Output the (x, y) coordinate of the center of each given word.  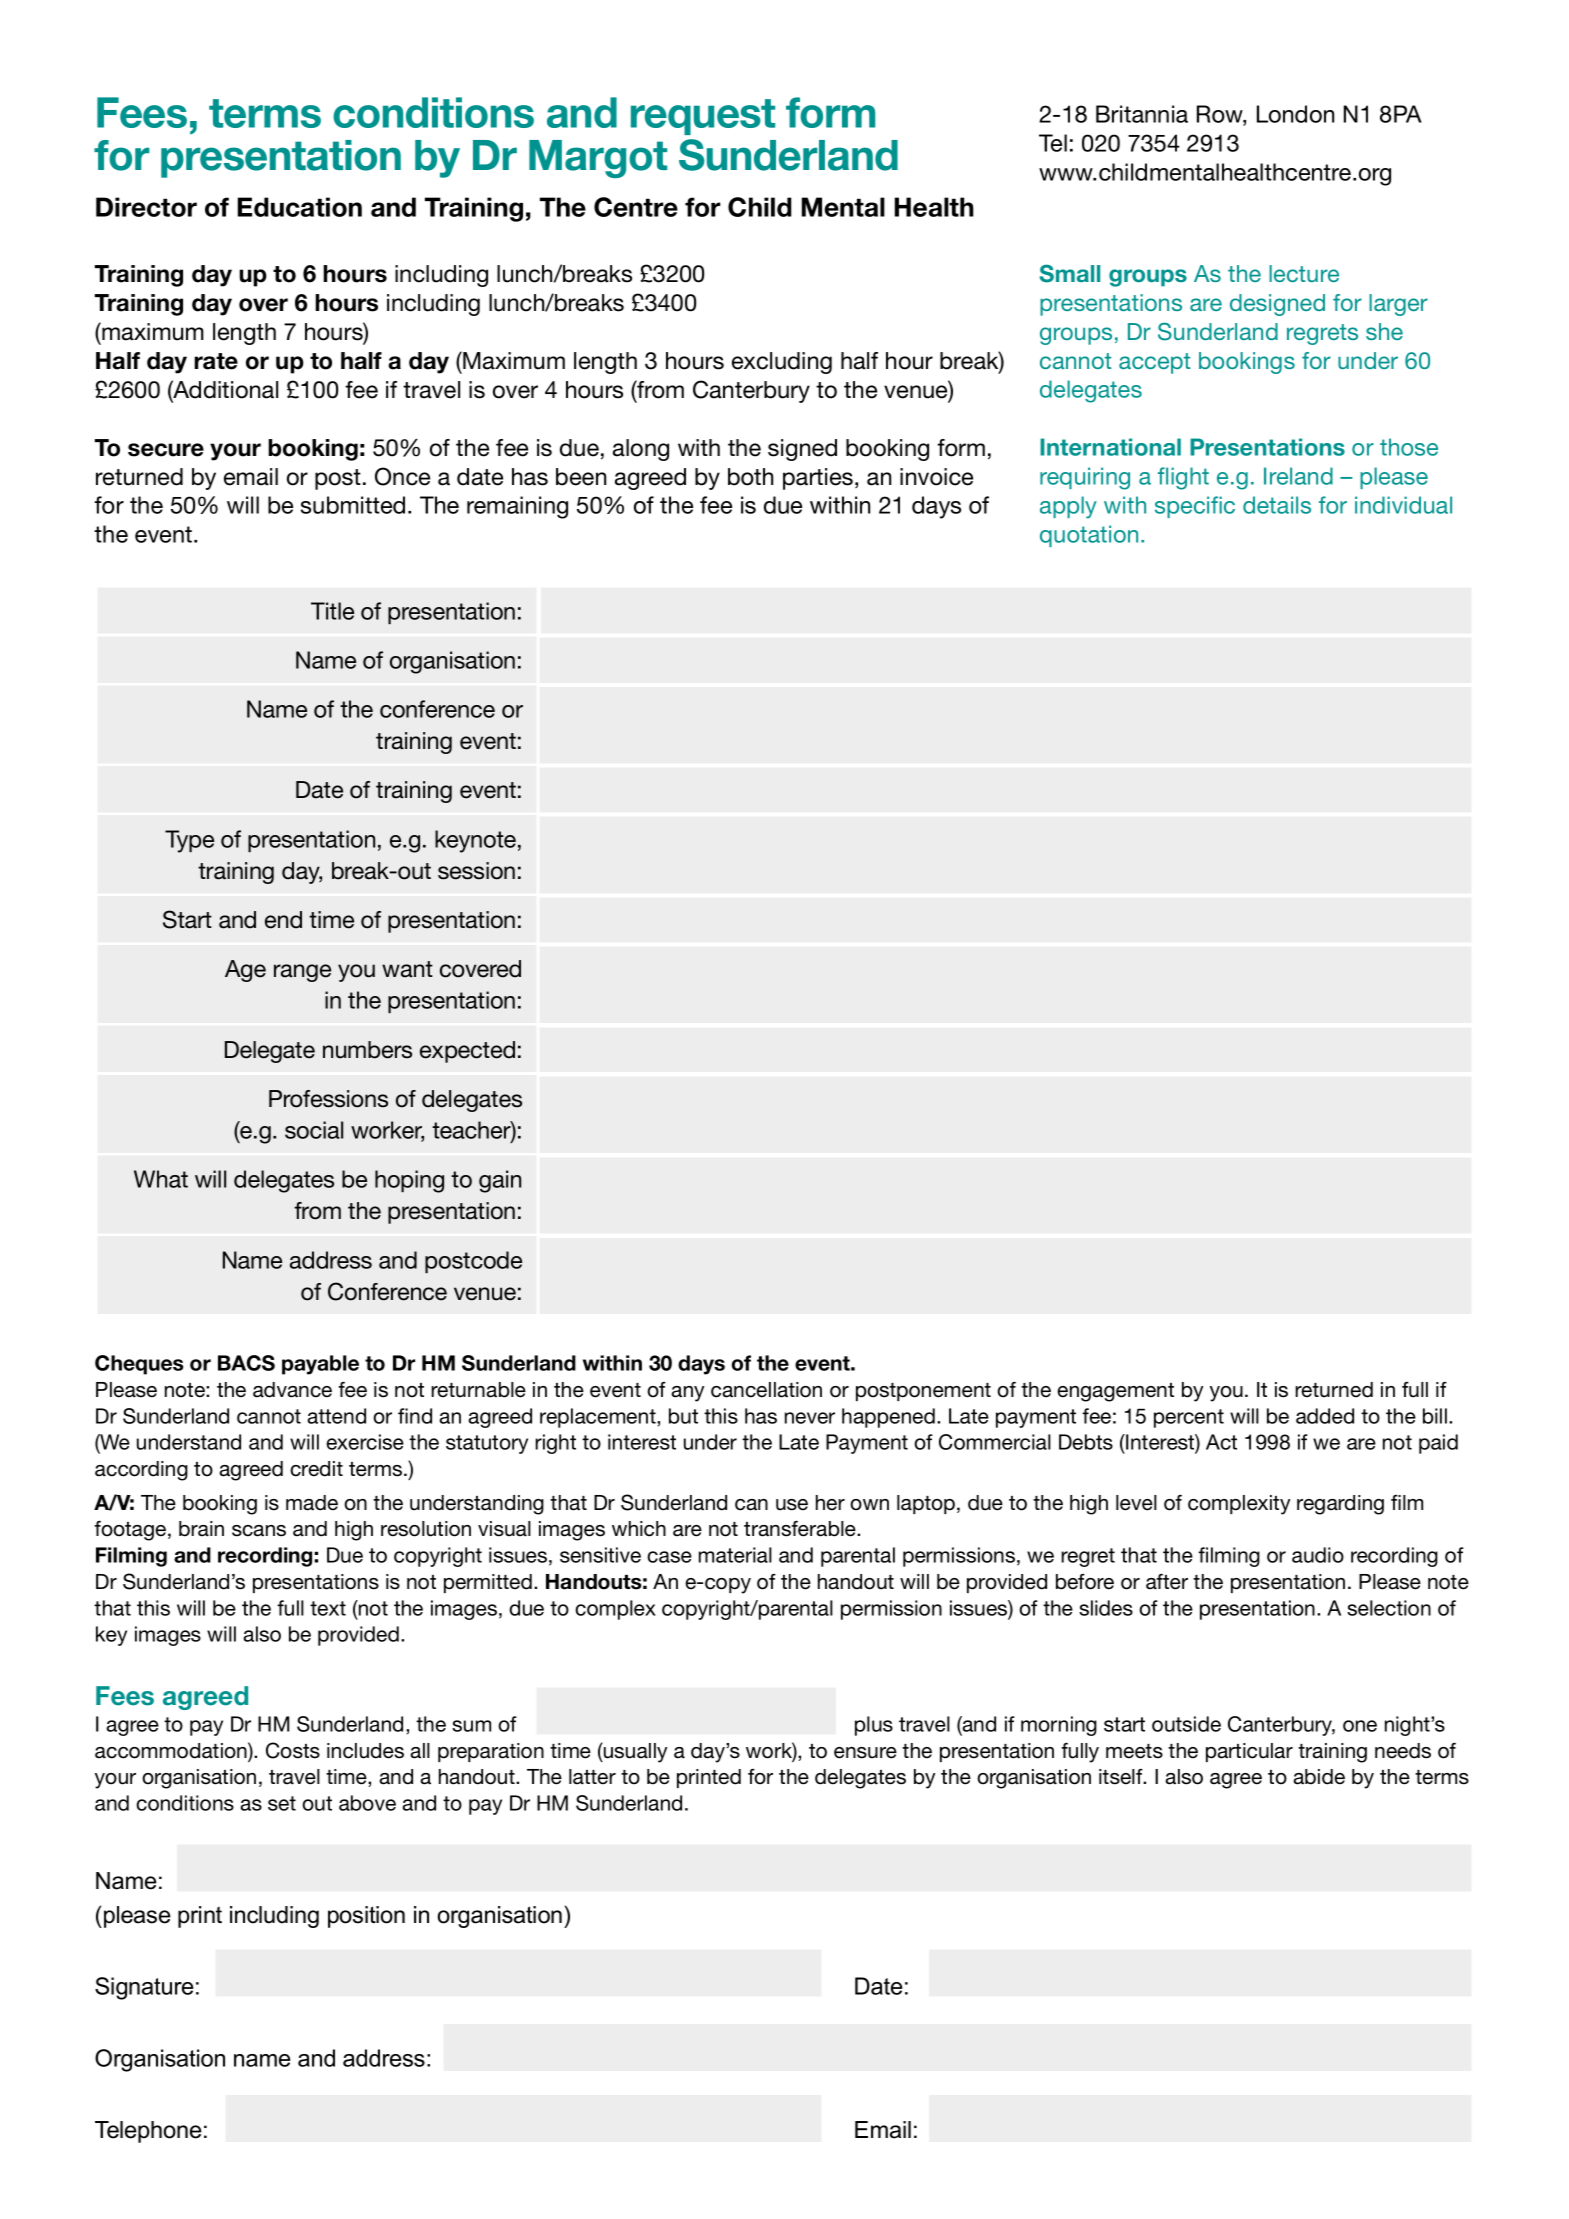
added (1325, 1416)
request (703, 117)
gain (500, 1181)
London (1295, 114)
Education (300, 207)
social (314, 1130)
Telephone (148, 2132)
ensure (865, 1753)
